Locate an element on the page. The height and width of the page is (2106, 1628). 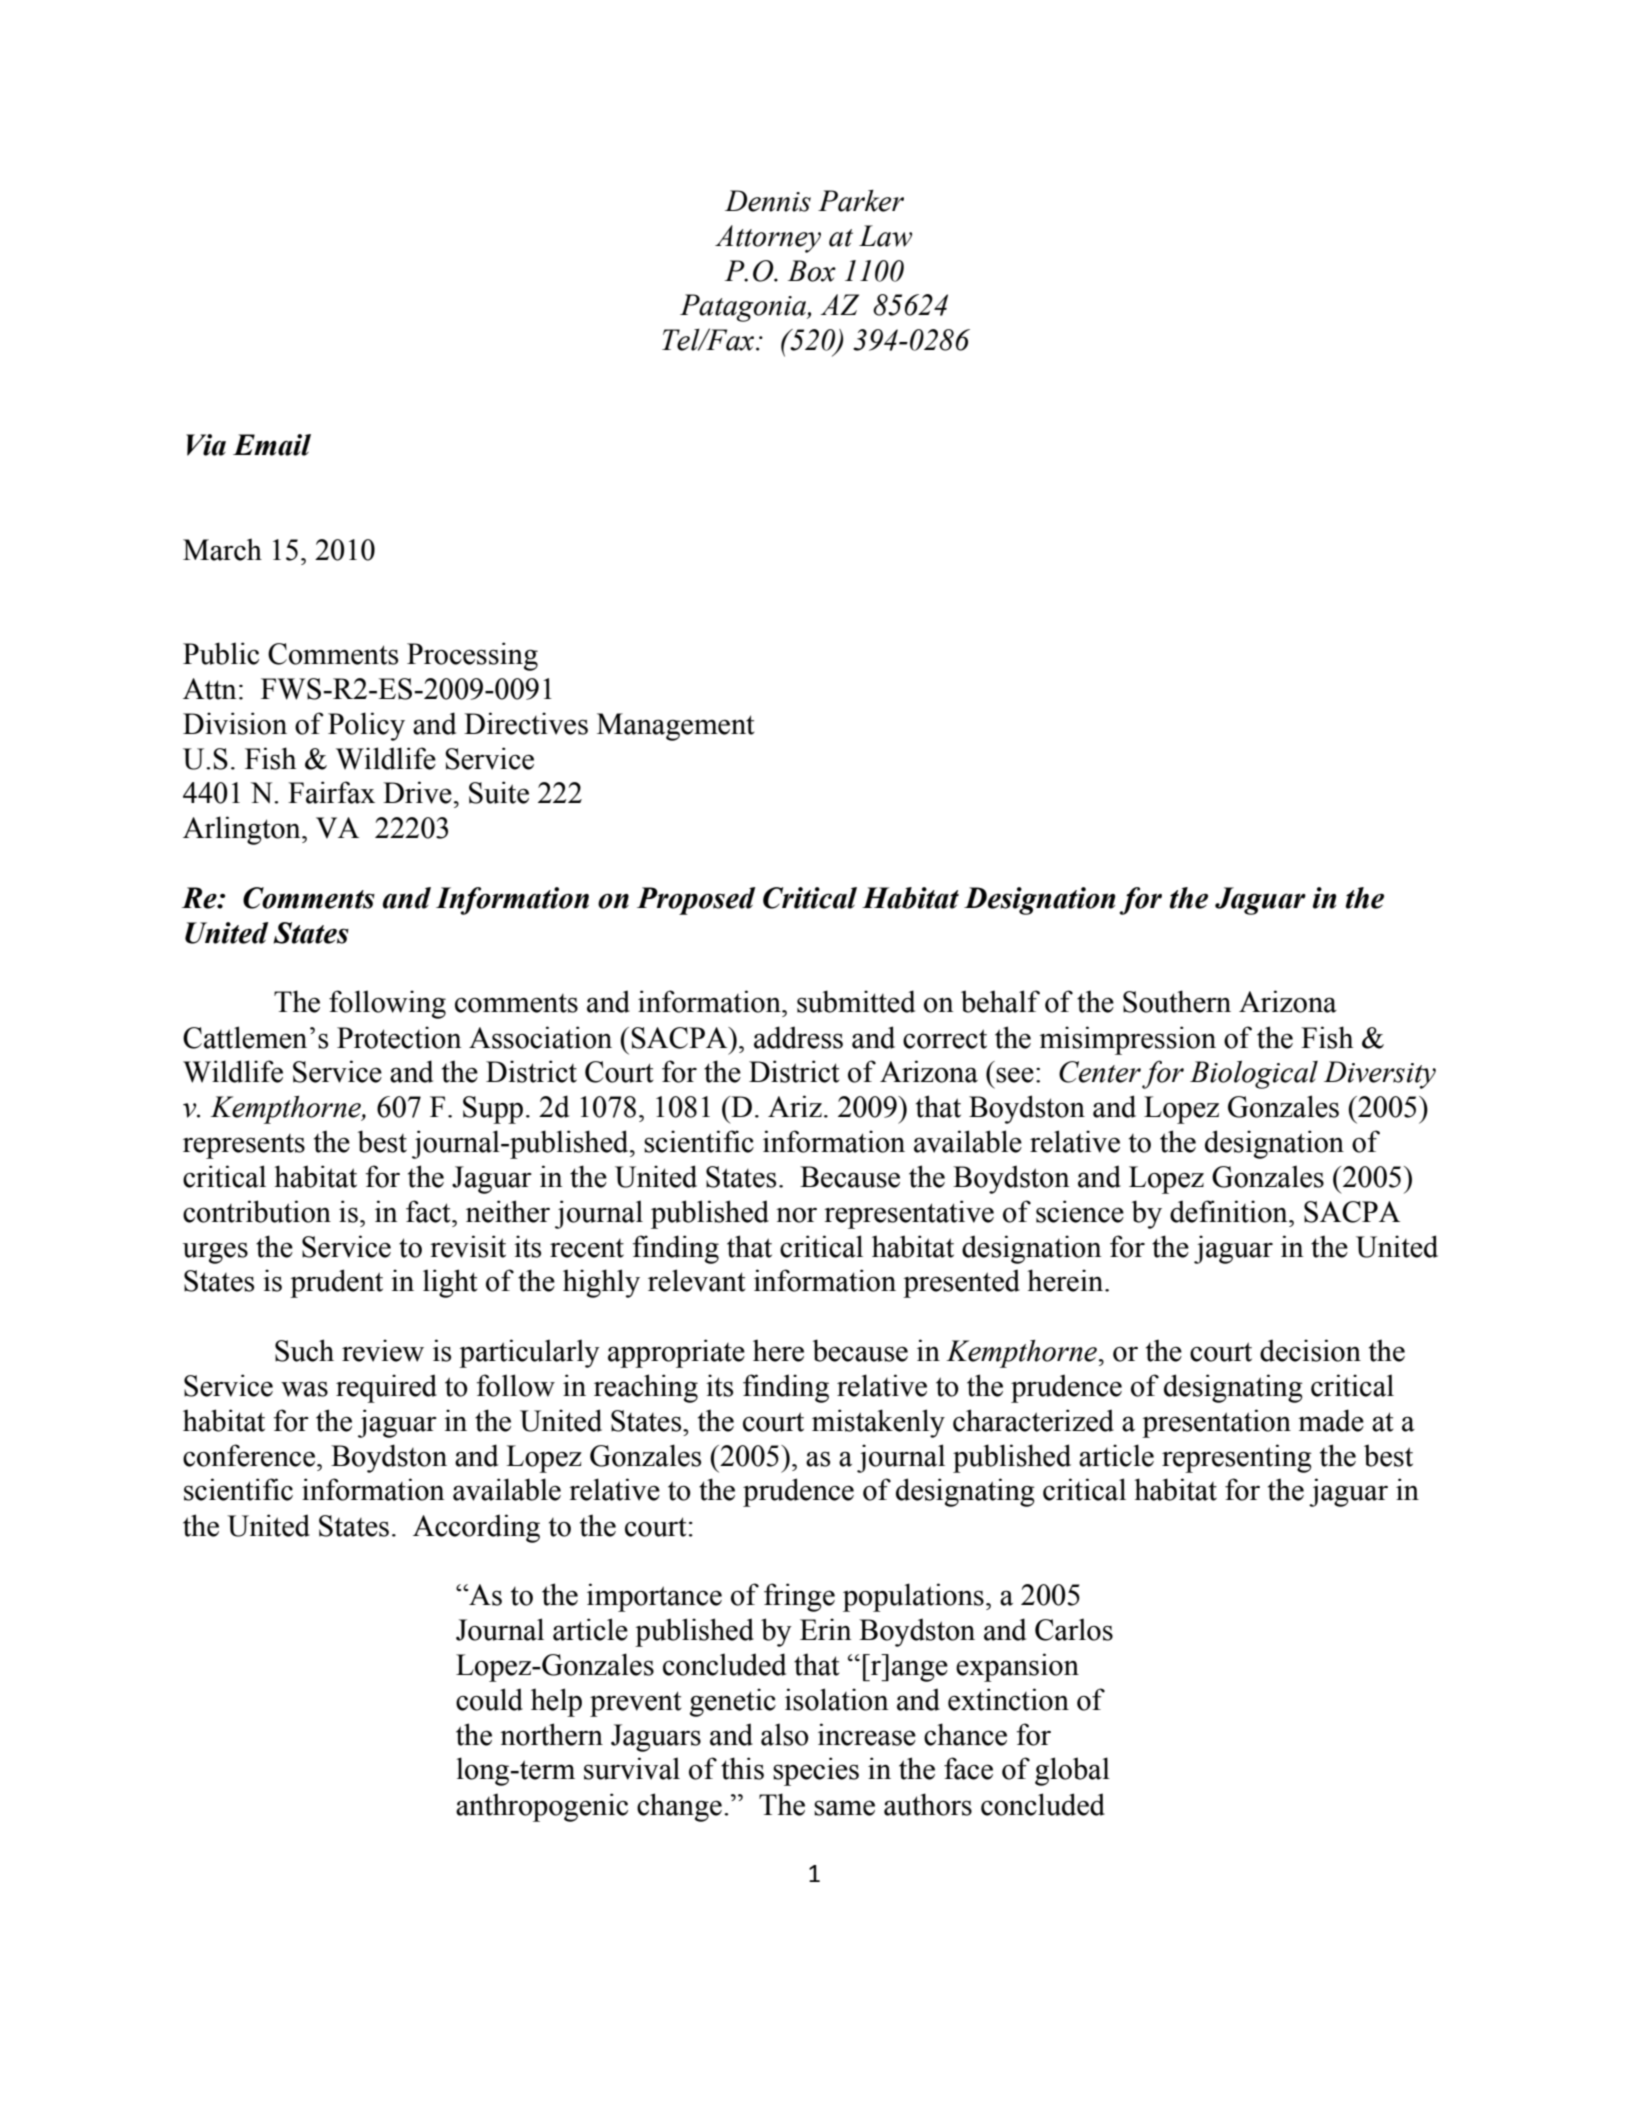
Biological is located at coordinates (1254, 1075).
